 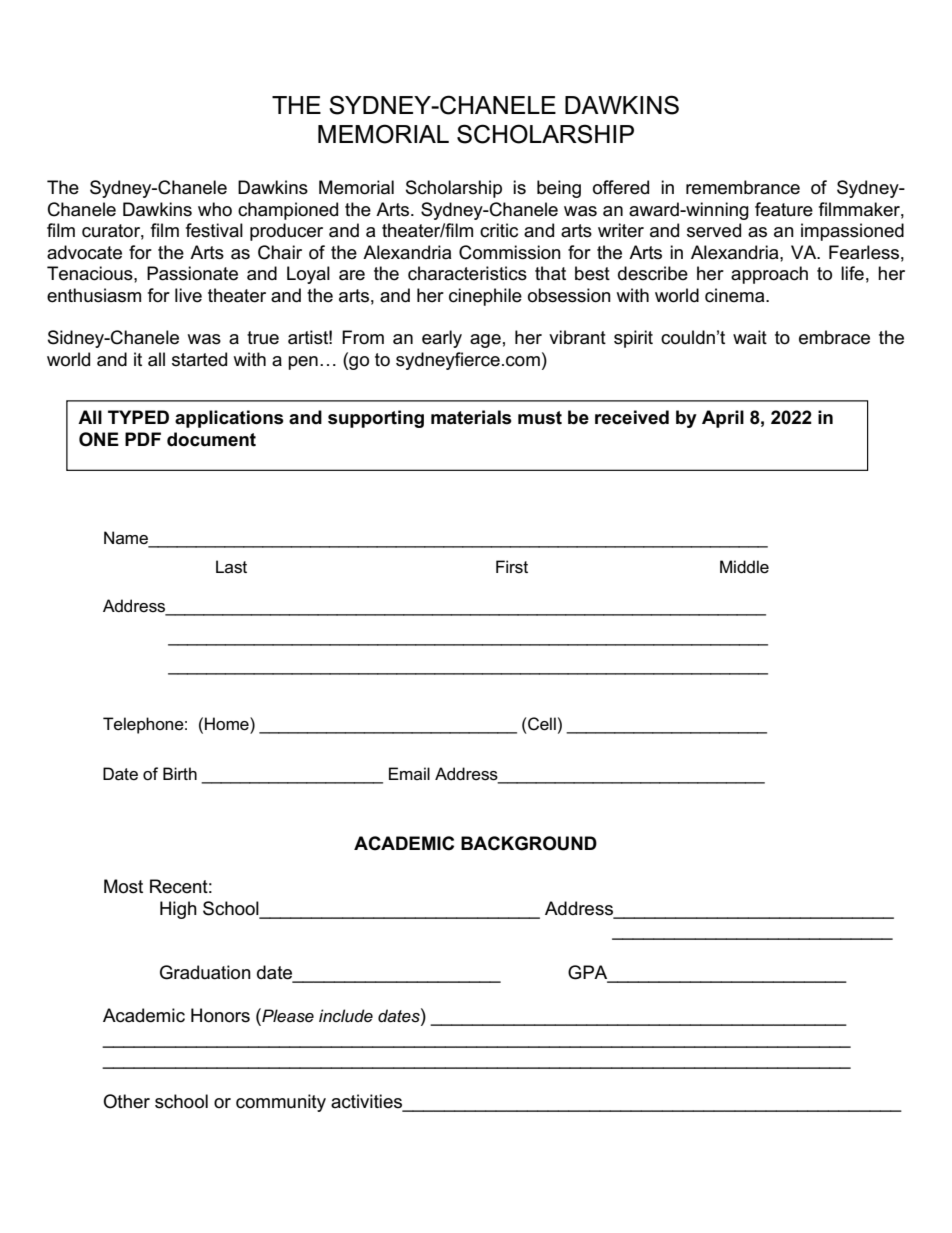 I want to click on Home, so click(x=228, y=724).
